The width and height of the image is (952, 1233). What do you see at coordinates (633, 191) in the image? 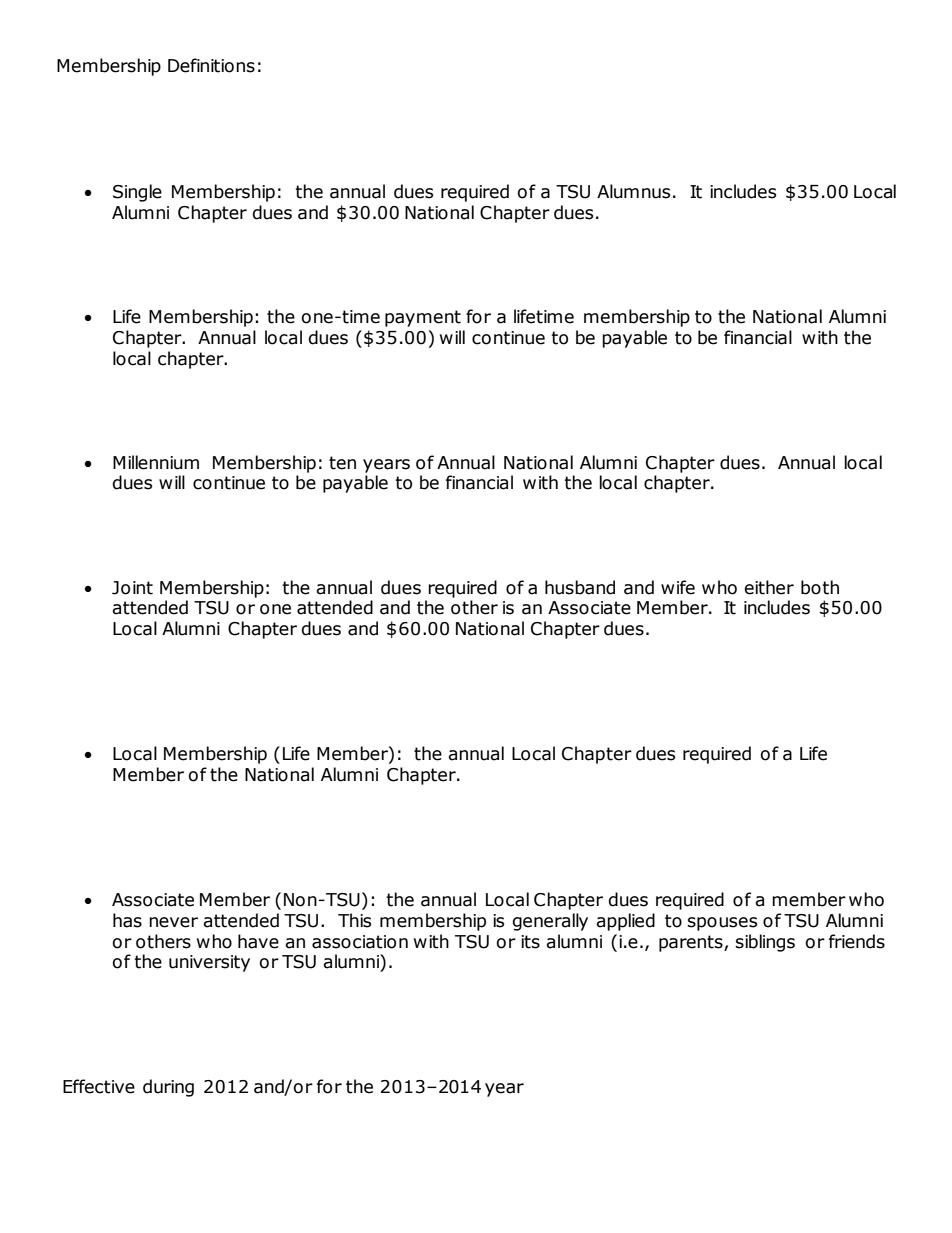
I see `Alumnus` at bounding box center [633, 191].
